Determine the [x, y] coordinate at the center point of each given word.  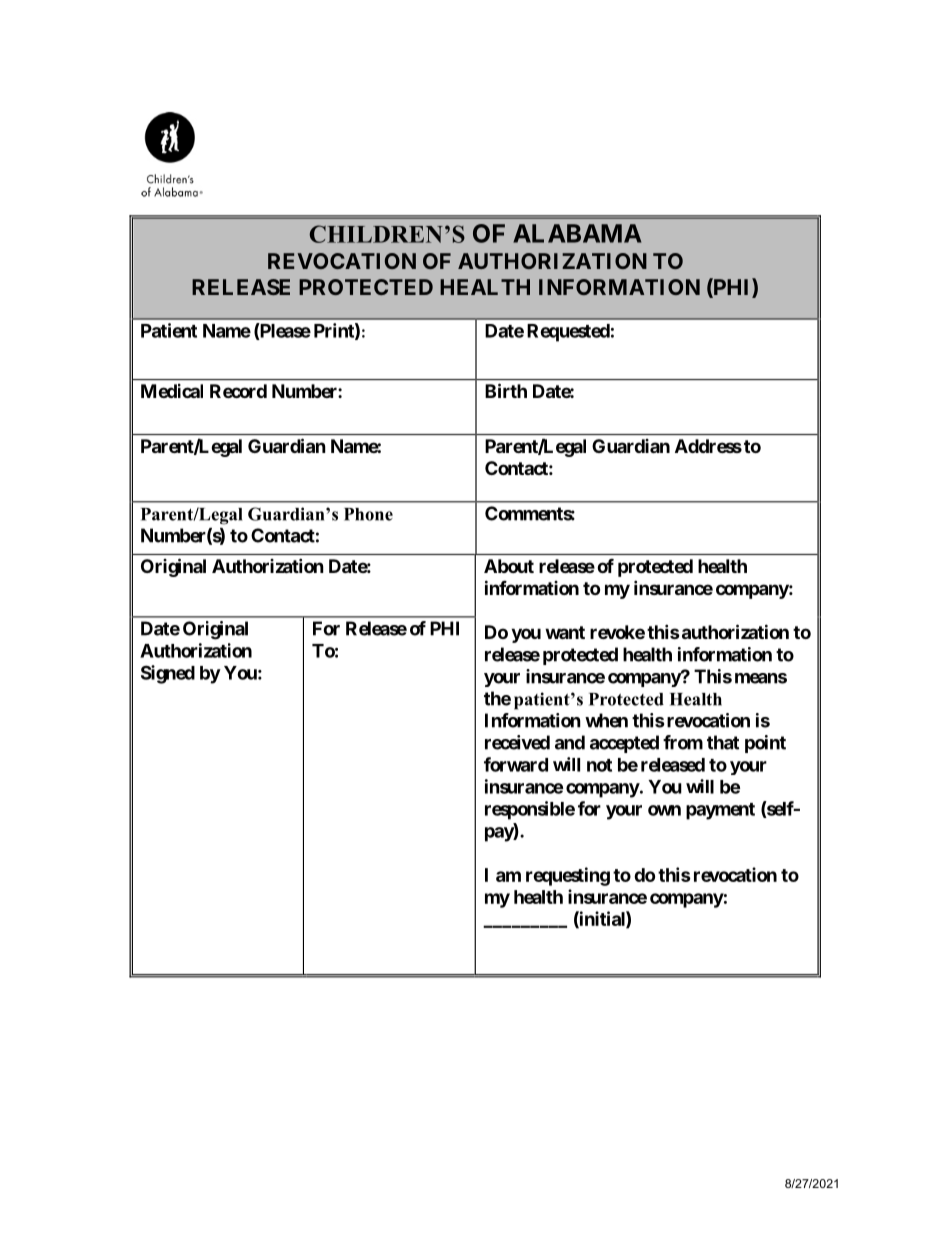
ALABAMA [577, 233]
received [517, 742]
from [683, 742]
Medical [172, 391]
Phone [368, 514]
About [509, 566]
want [565, 632]
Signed [168, 674]
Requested [568, 333]
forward [516, 764]
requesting [568, 876]
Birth [506, 390]
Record [238, 391]
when [606, 720]
